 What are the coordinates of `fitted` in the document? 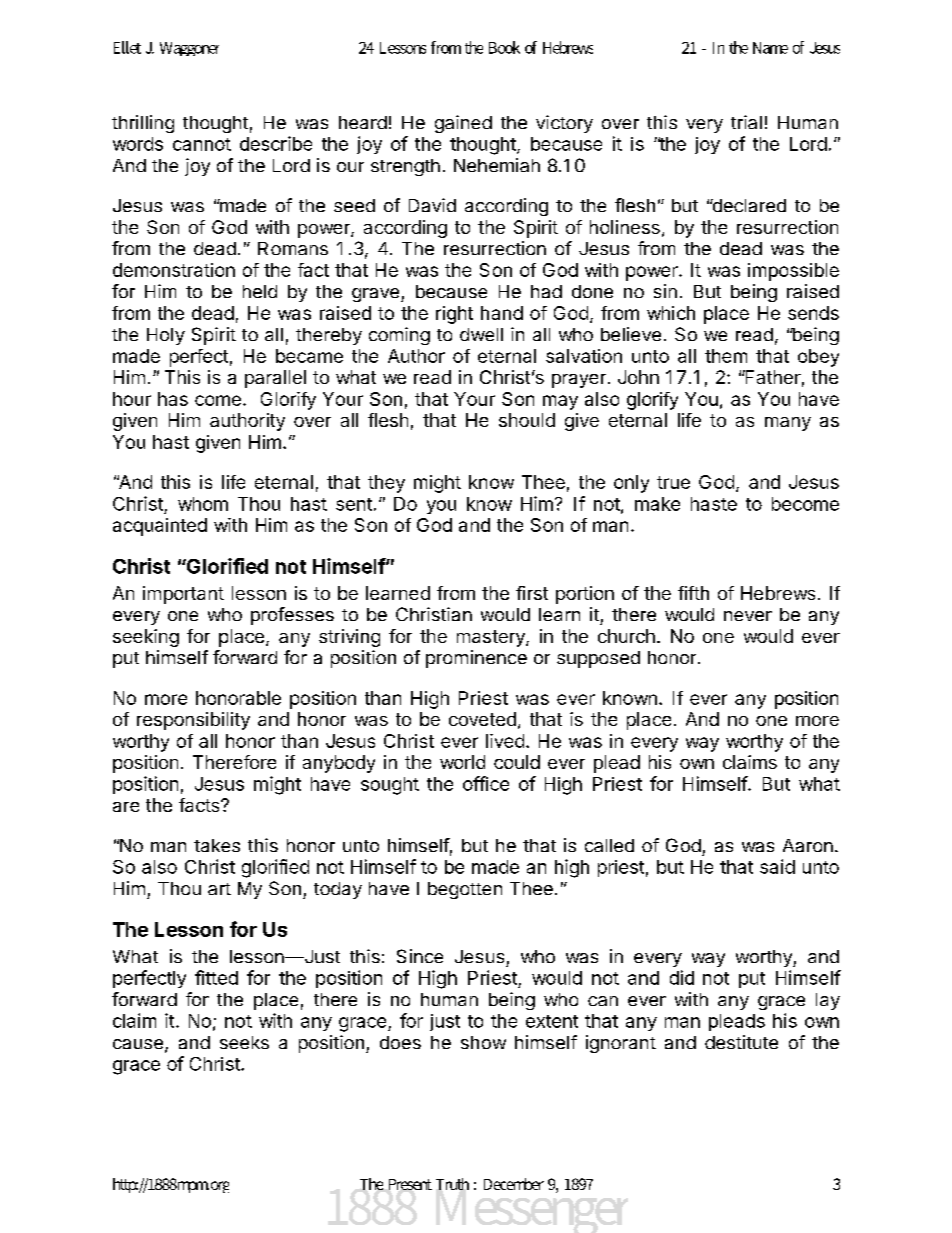 It's located at (216, 977).
